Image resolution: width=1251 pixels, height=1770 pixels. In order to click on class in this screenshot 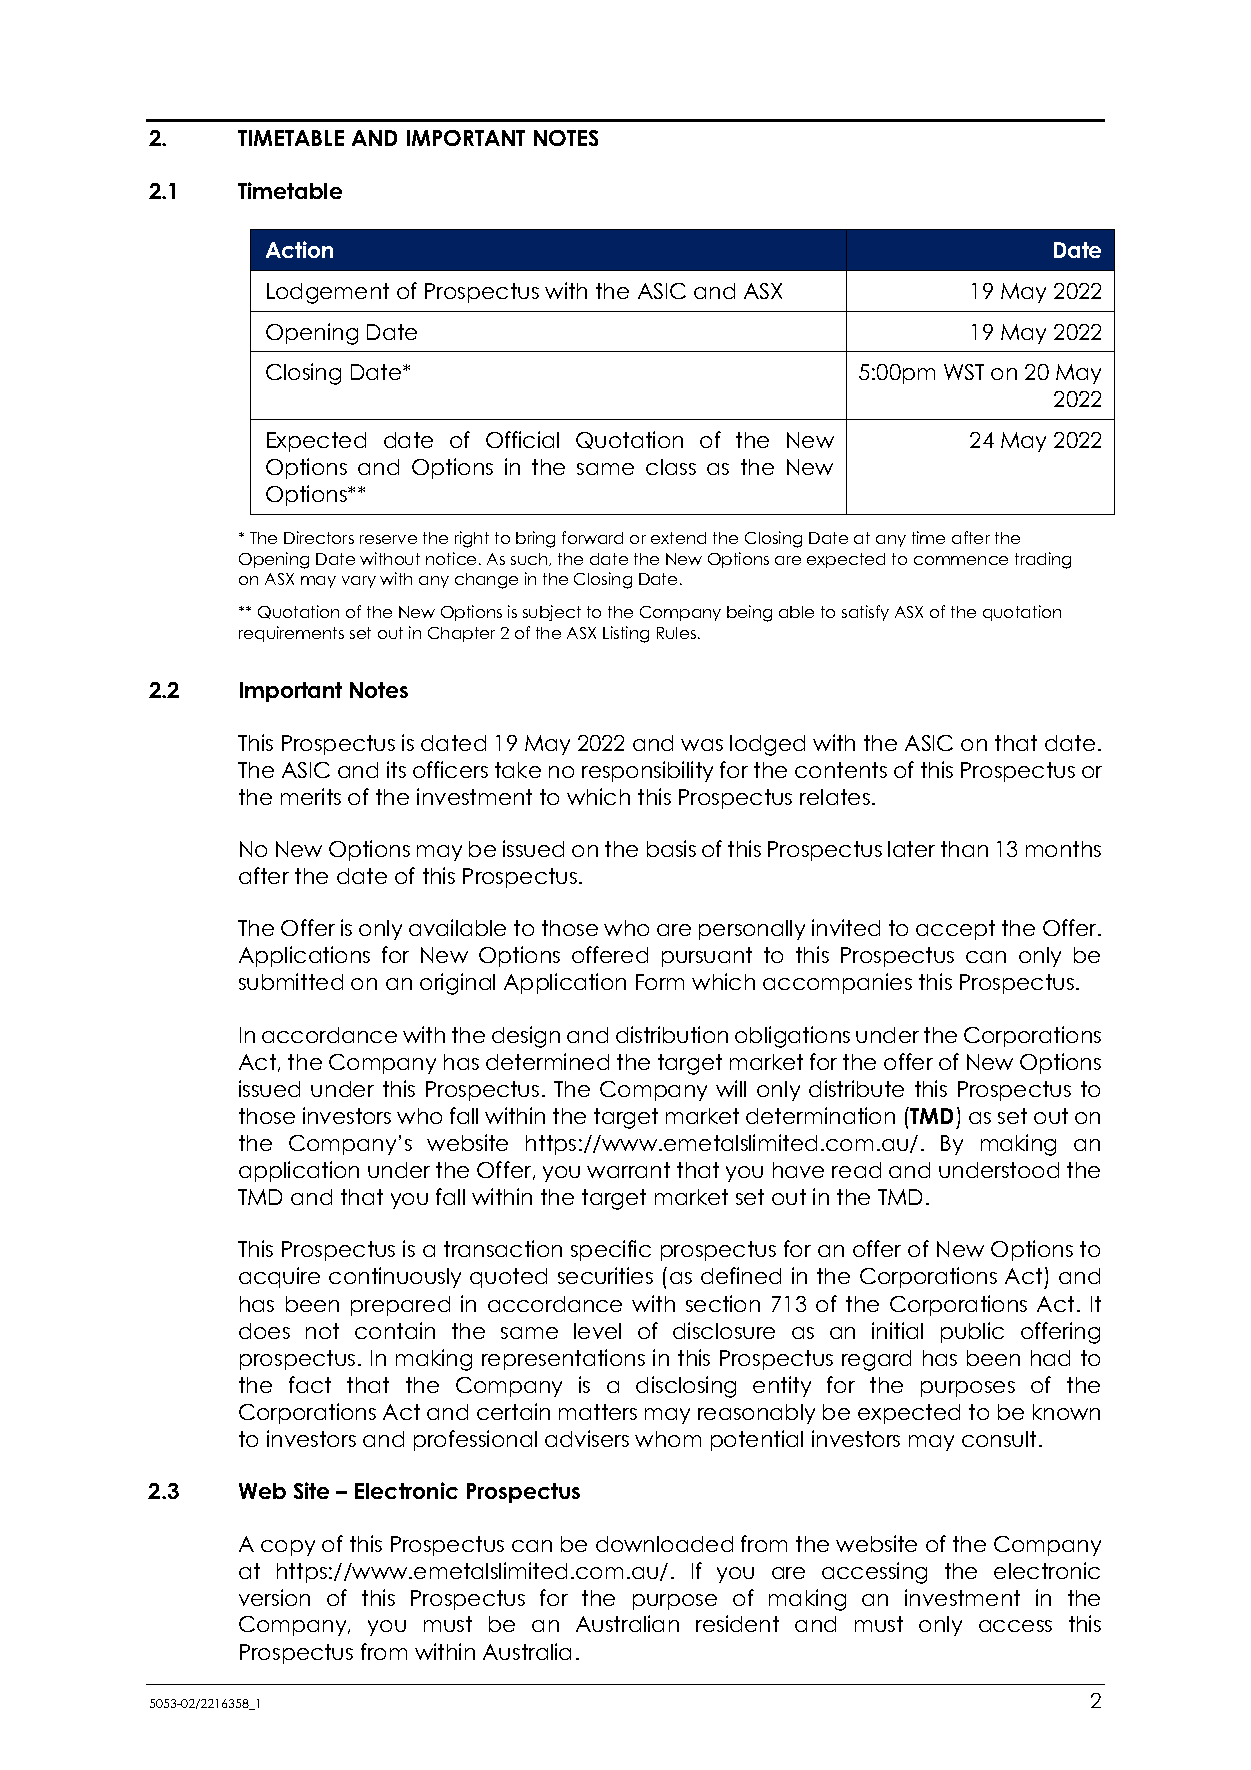, I will do `click(671, 467)`.
